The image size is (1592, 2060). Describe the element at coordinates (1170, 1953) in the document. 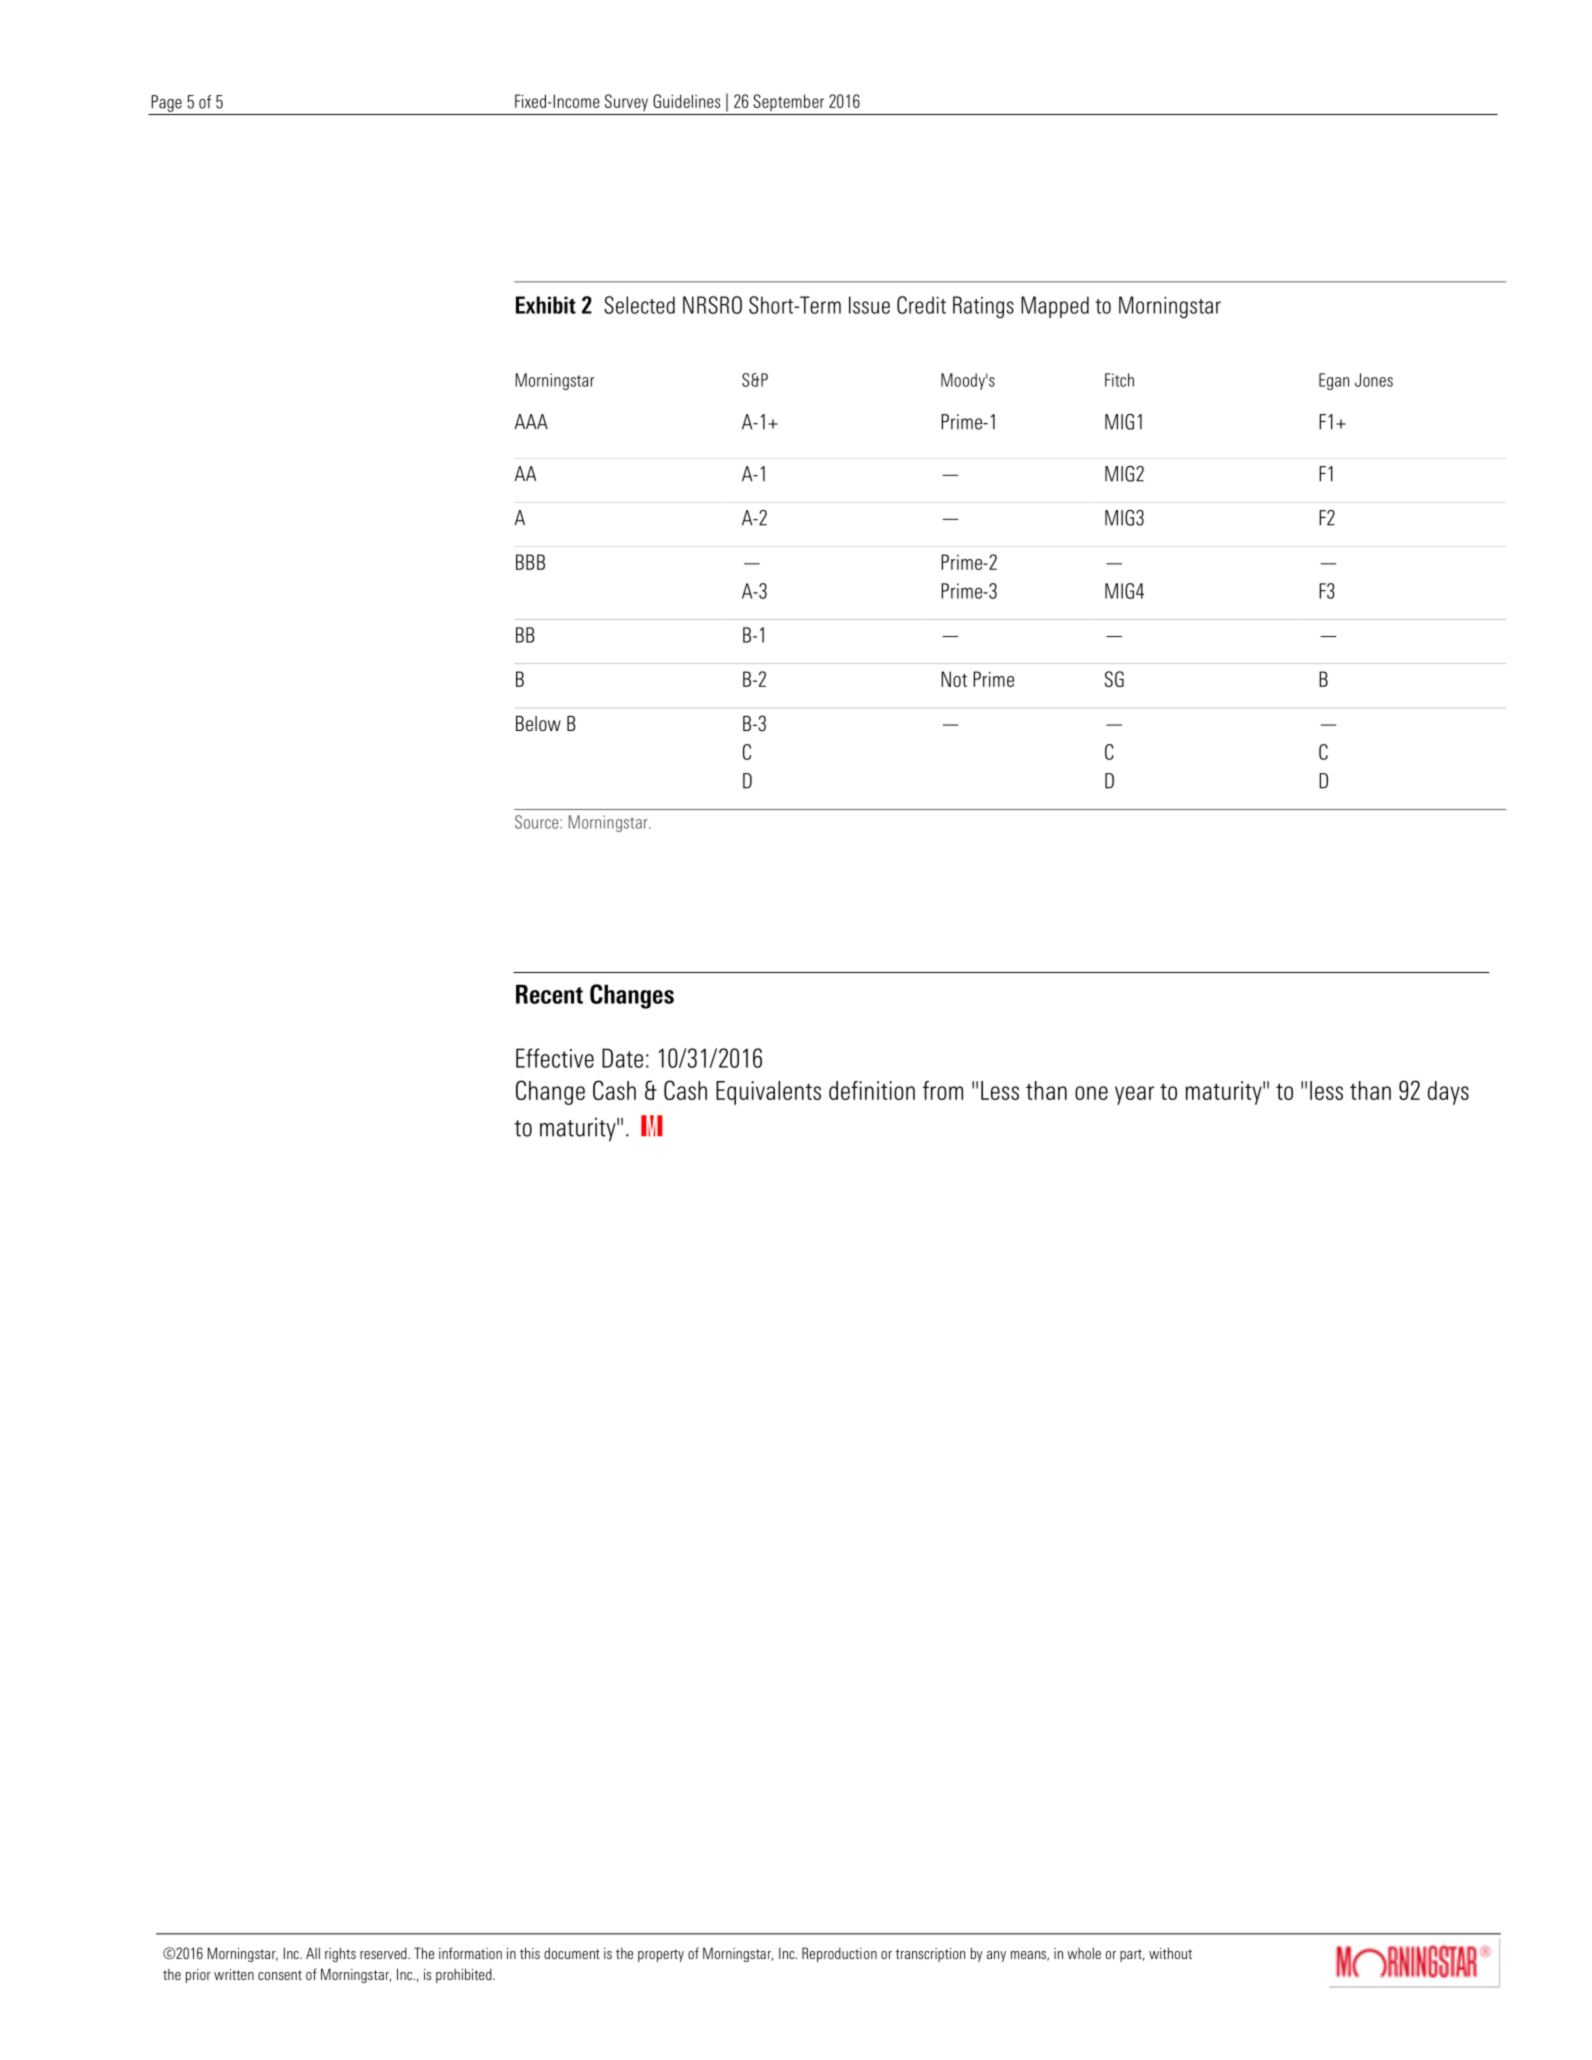

I see `without` at that location.
